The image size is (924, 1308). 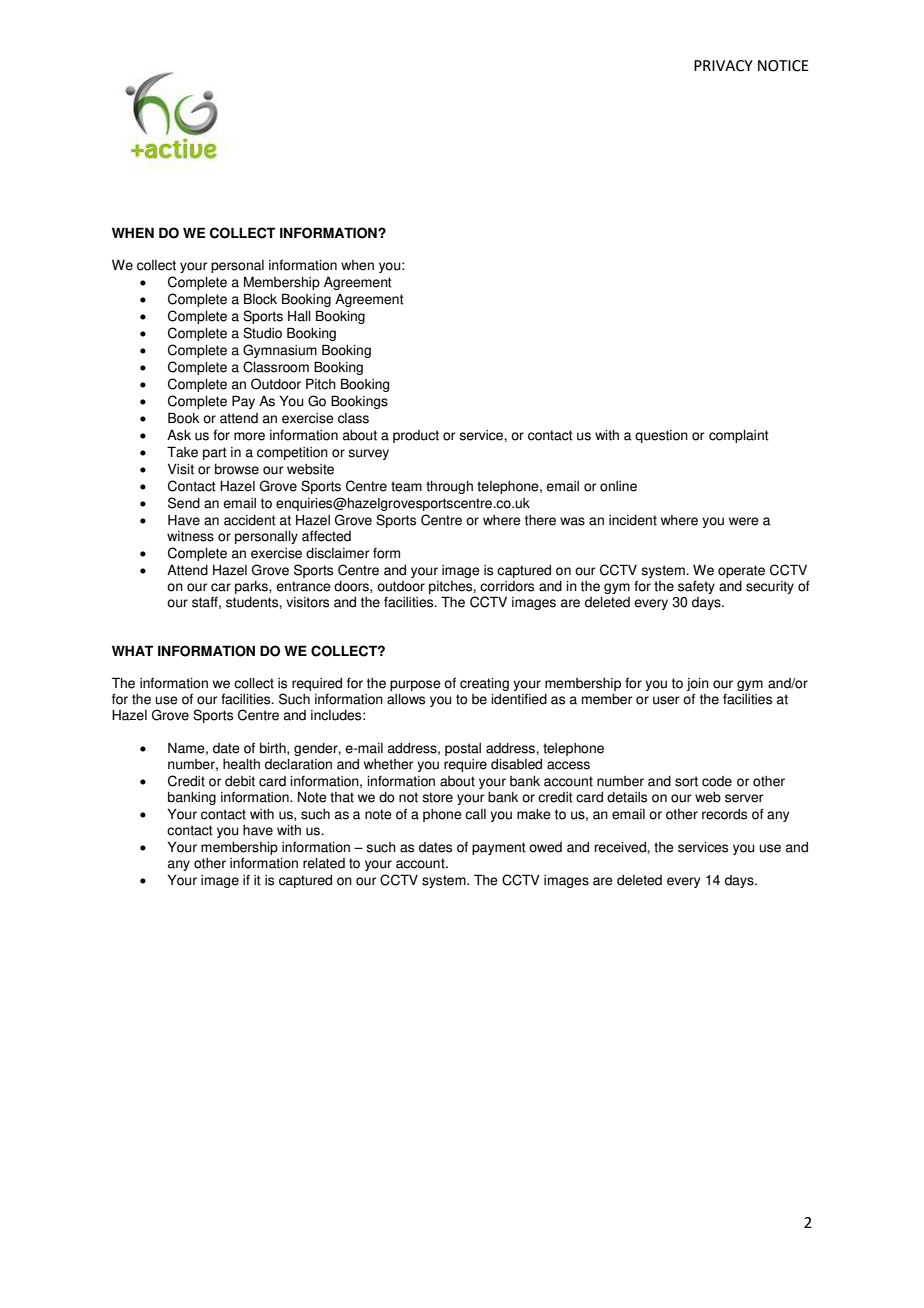 I want to click on PRIVACY, so click(x=723, y=66).
